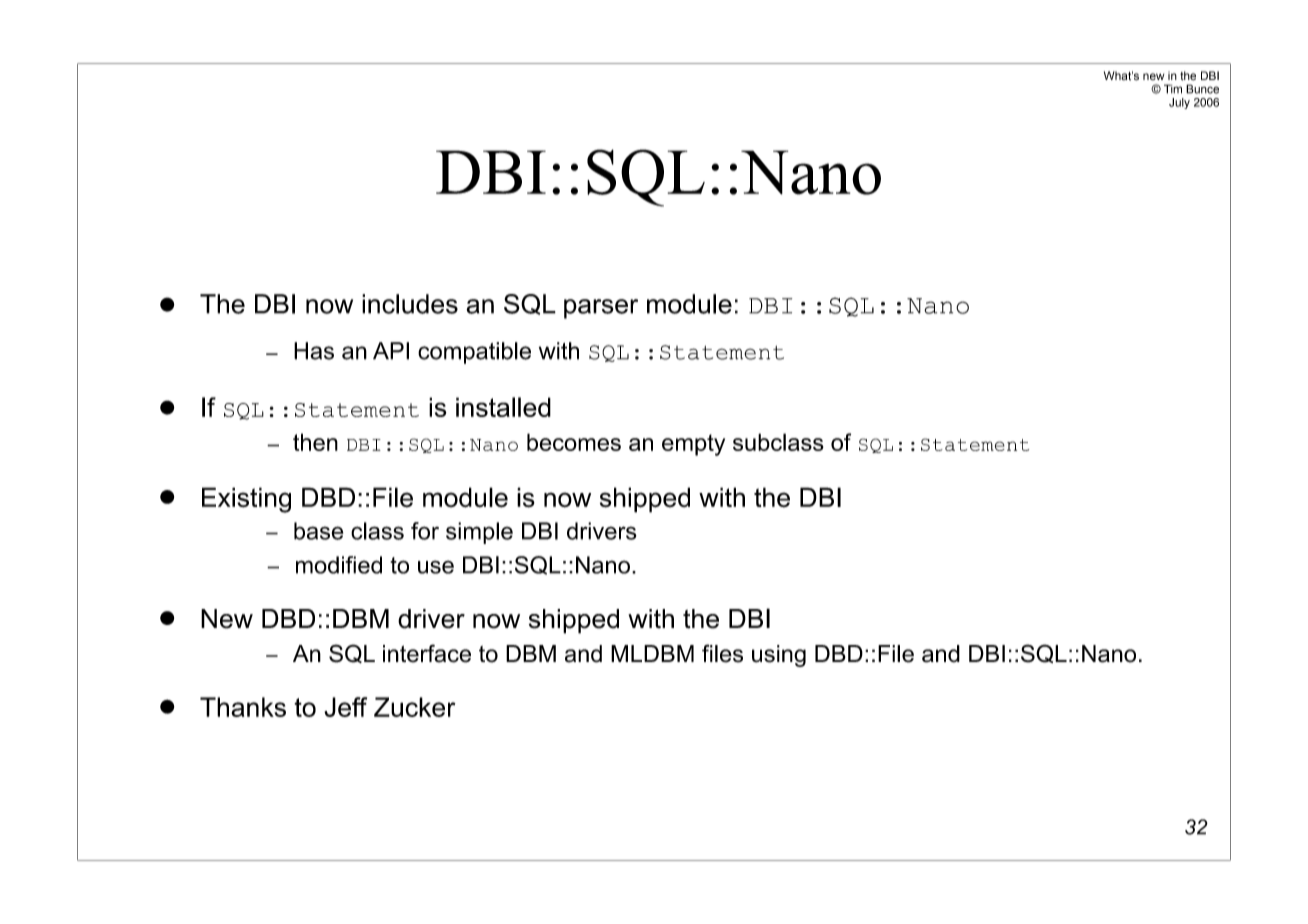 This image has width=1308, height=924. I want to click on empty, so click(693, 445).
